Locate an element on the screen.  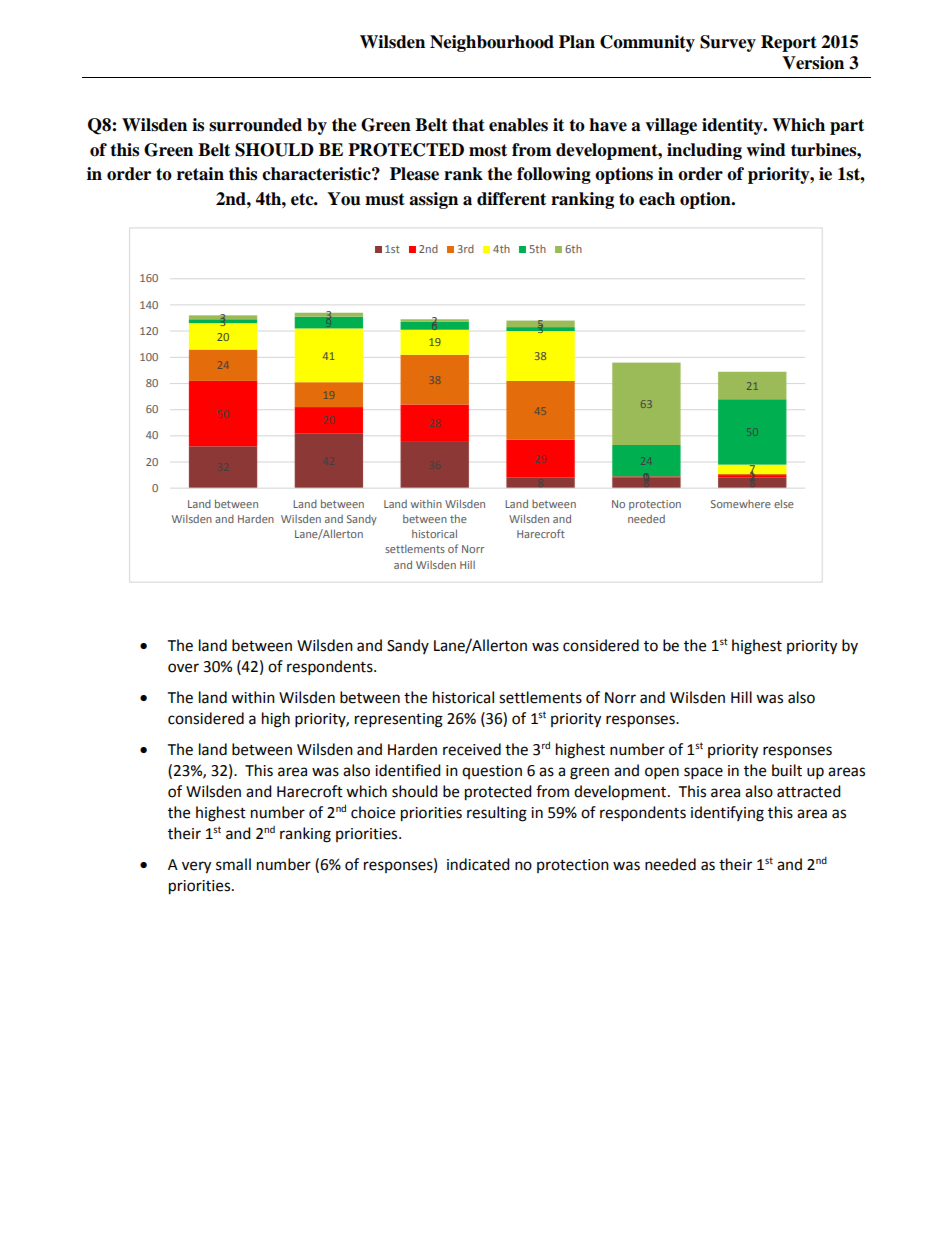
else is located at coordinates (784, 503).
